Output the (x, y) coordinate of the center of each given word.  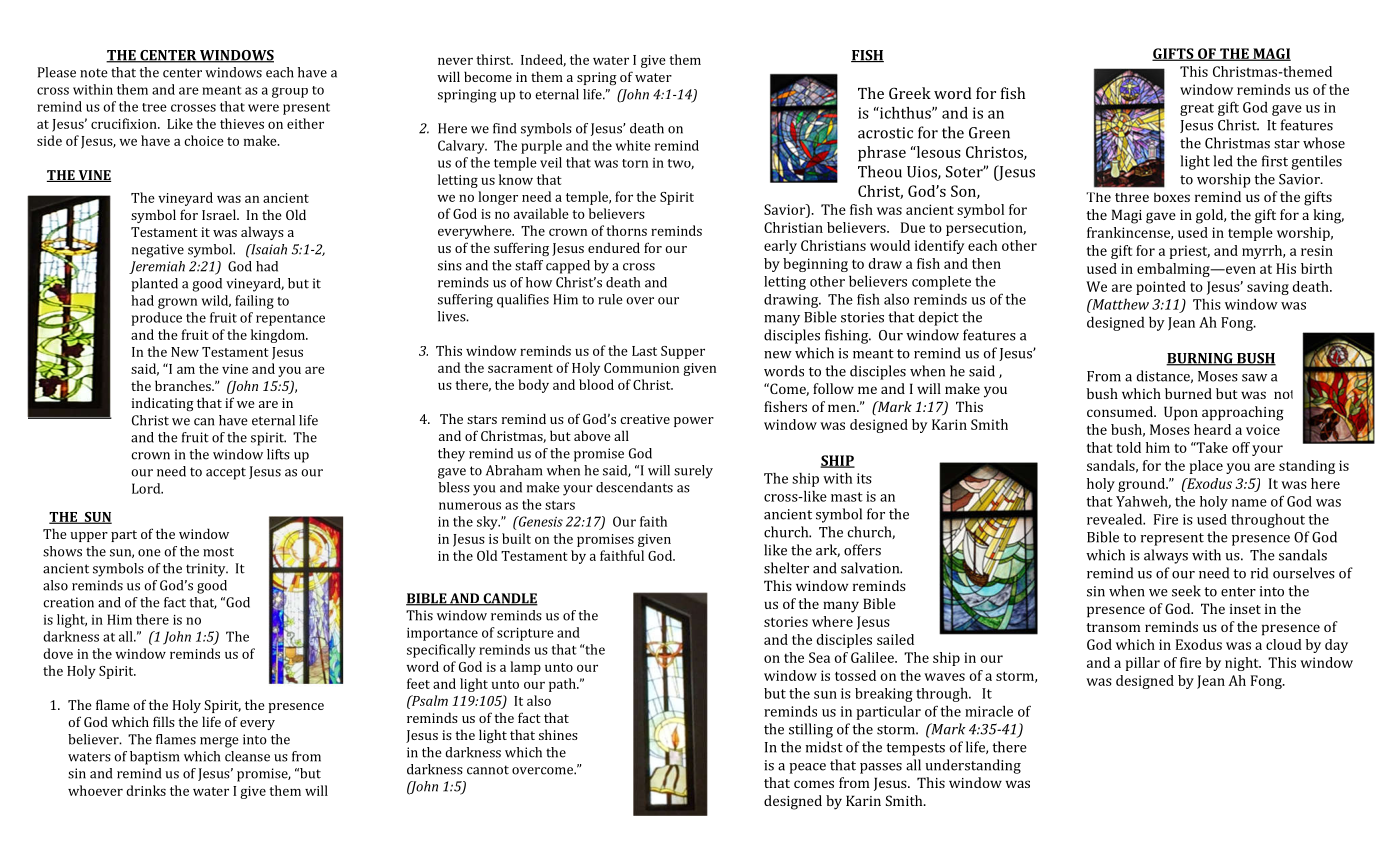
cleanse (247, 756)
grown (177, 303)
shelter (786, 568)
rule (610, 299)
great (1197, 109)
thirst (494, 59)
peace (807, 768)
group (290, 92)
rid (1259, 573)
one (149, 553)
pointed (1161, 288)
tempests (915, 749)
